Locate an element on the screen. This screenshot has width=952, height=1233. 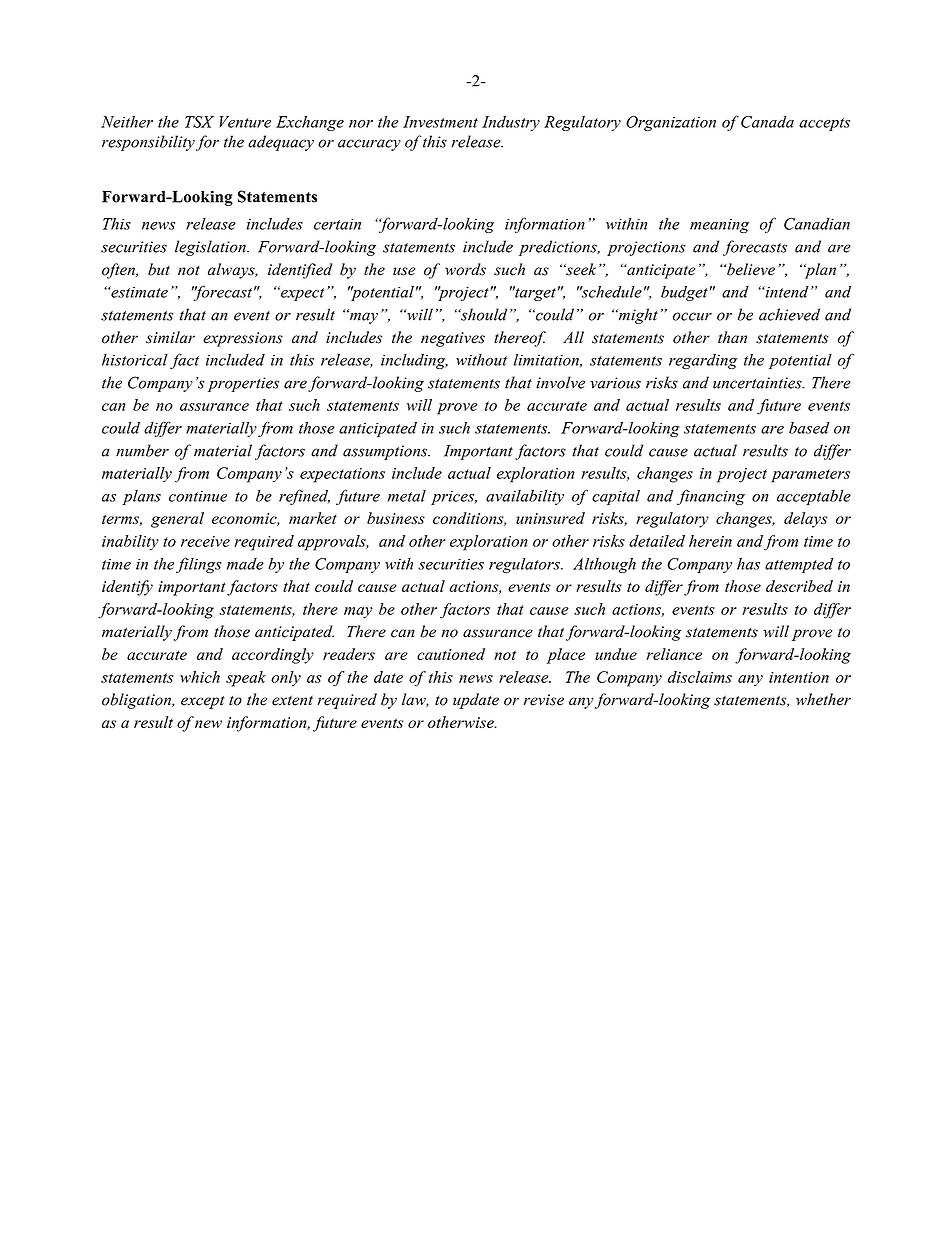
which is located at coordinates (200, 677).
